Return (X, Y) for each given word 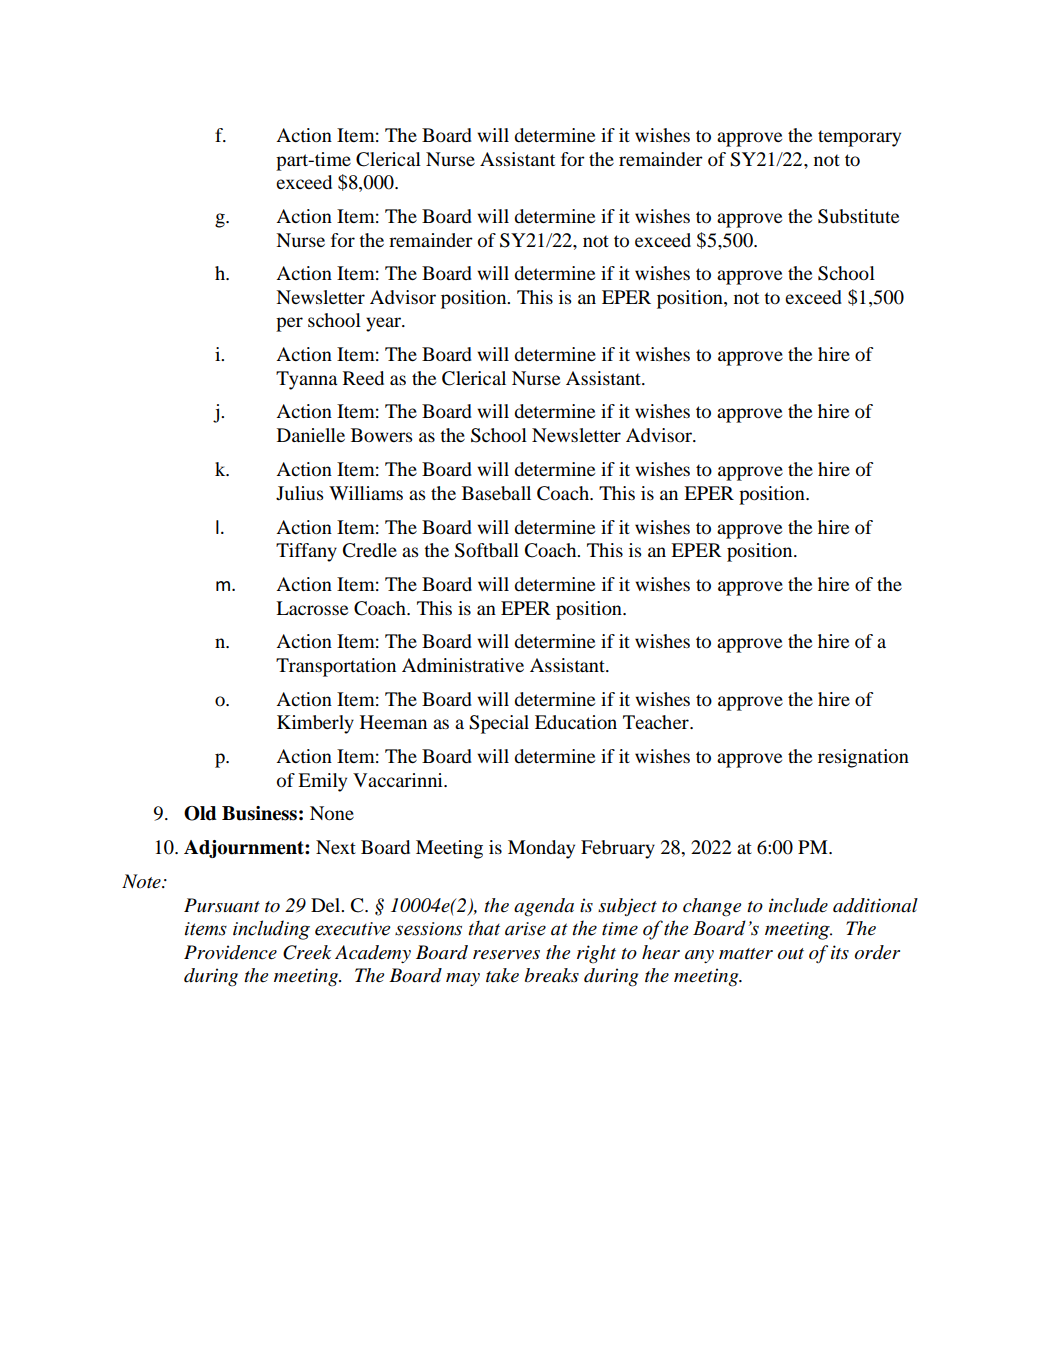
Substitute (858, 216)
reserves (506, 955)
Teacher (657, 722)
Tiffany (306, 552)
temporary (859, 138)
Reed (363, 378)
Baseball (496, 493)
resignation (863, 758)
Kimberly (315, 724)
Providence (230, 952)
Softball (487, 550)
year (384, 324)
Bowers (382, 435)
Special (499, 724)
